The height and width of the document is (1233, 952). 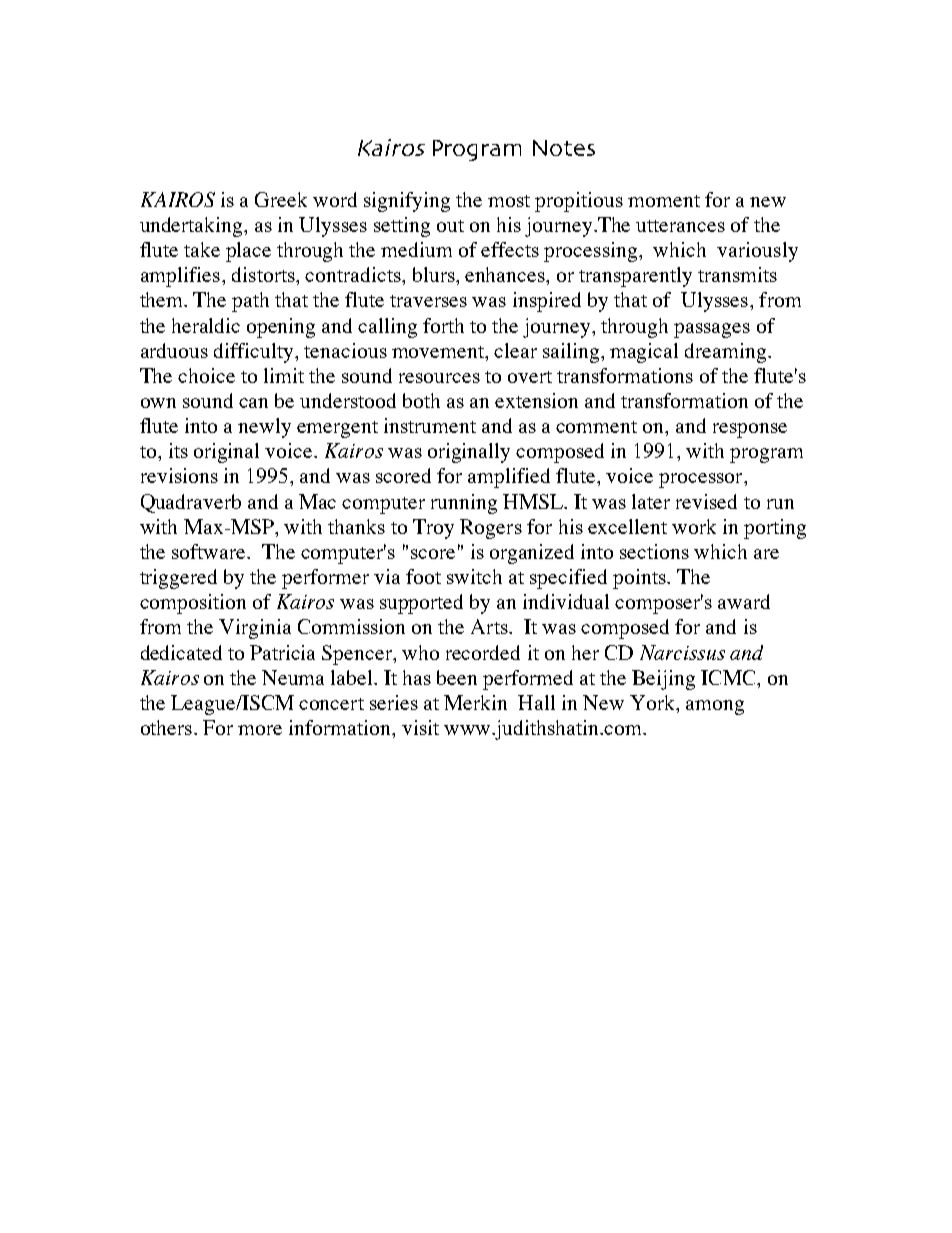 What do you see at coordinates (509, 201) in the document?
I see `most` at bounding box center [509, 201].
